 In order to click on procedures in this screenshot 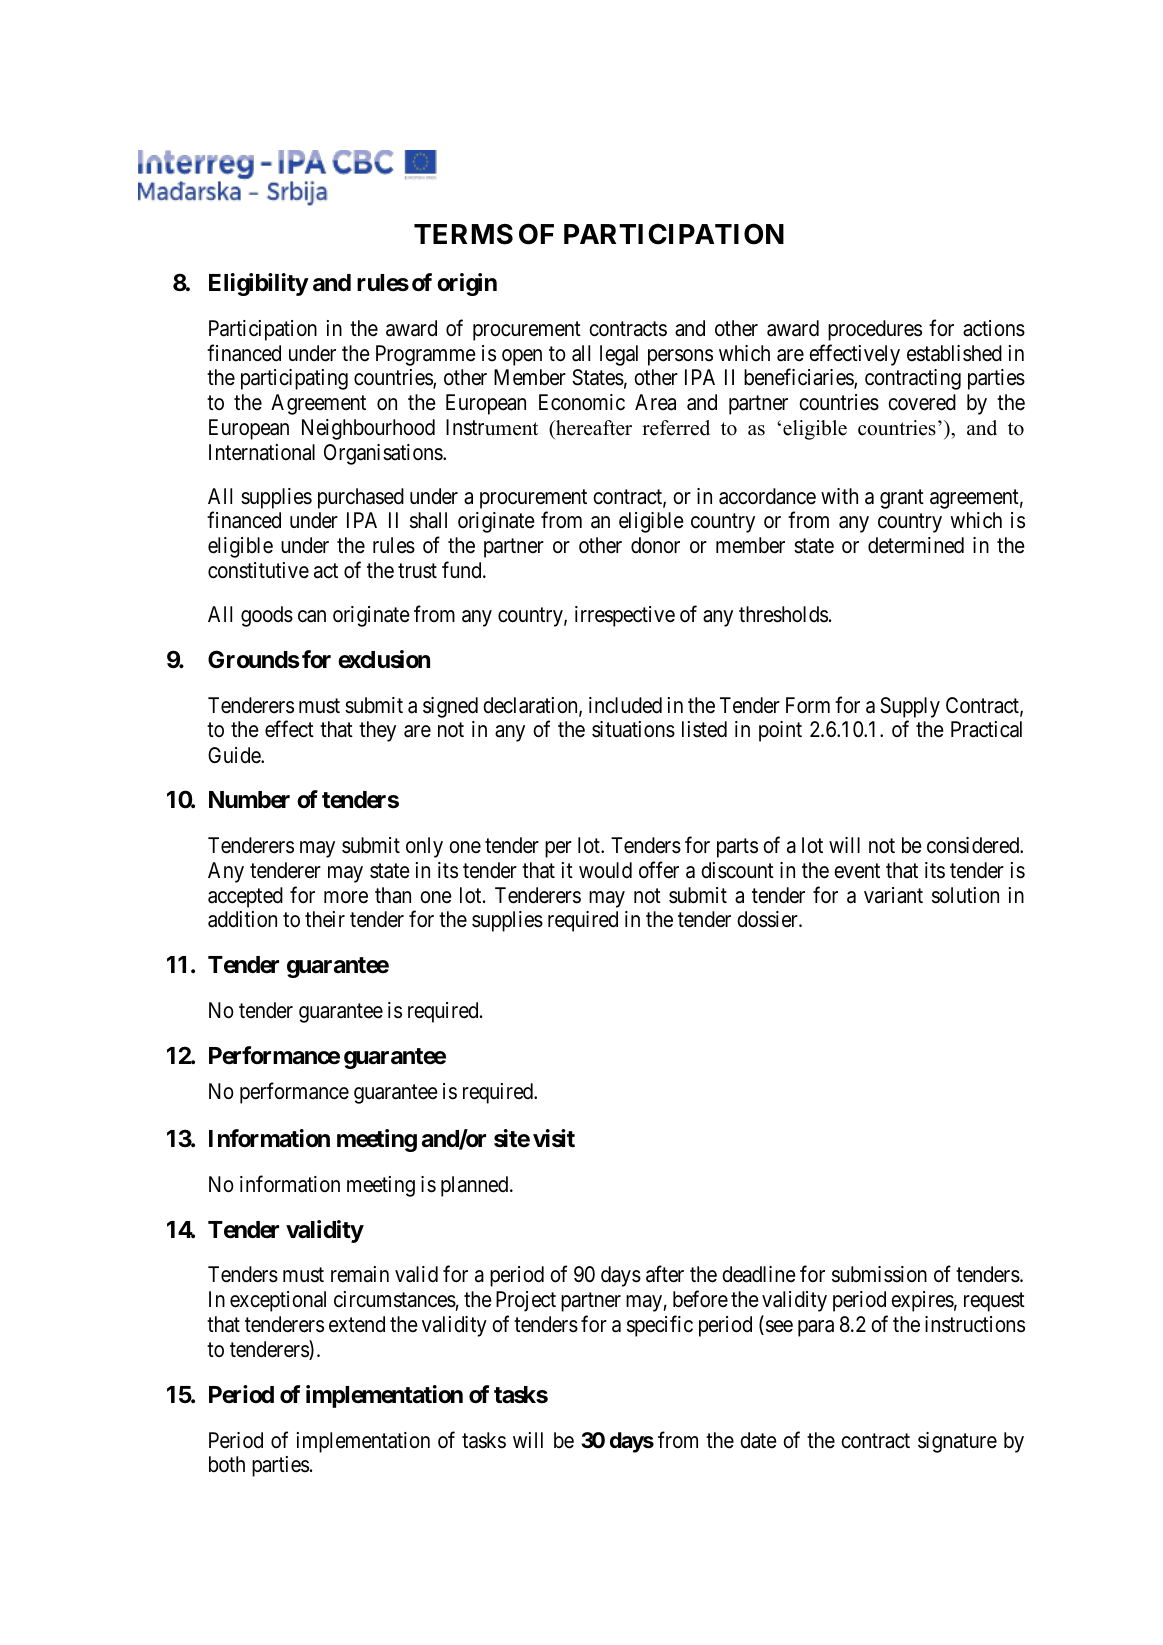, I will do `click(875, 330)`.
